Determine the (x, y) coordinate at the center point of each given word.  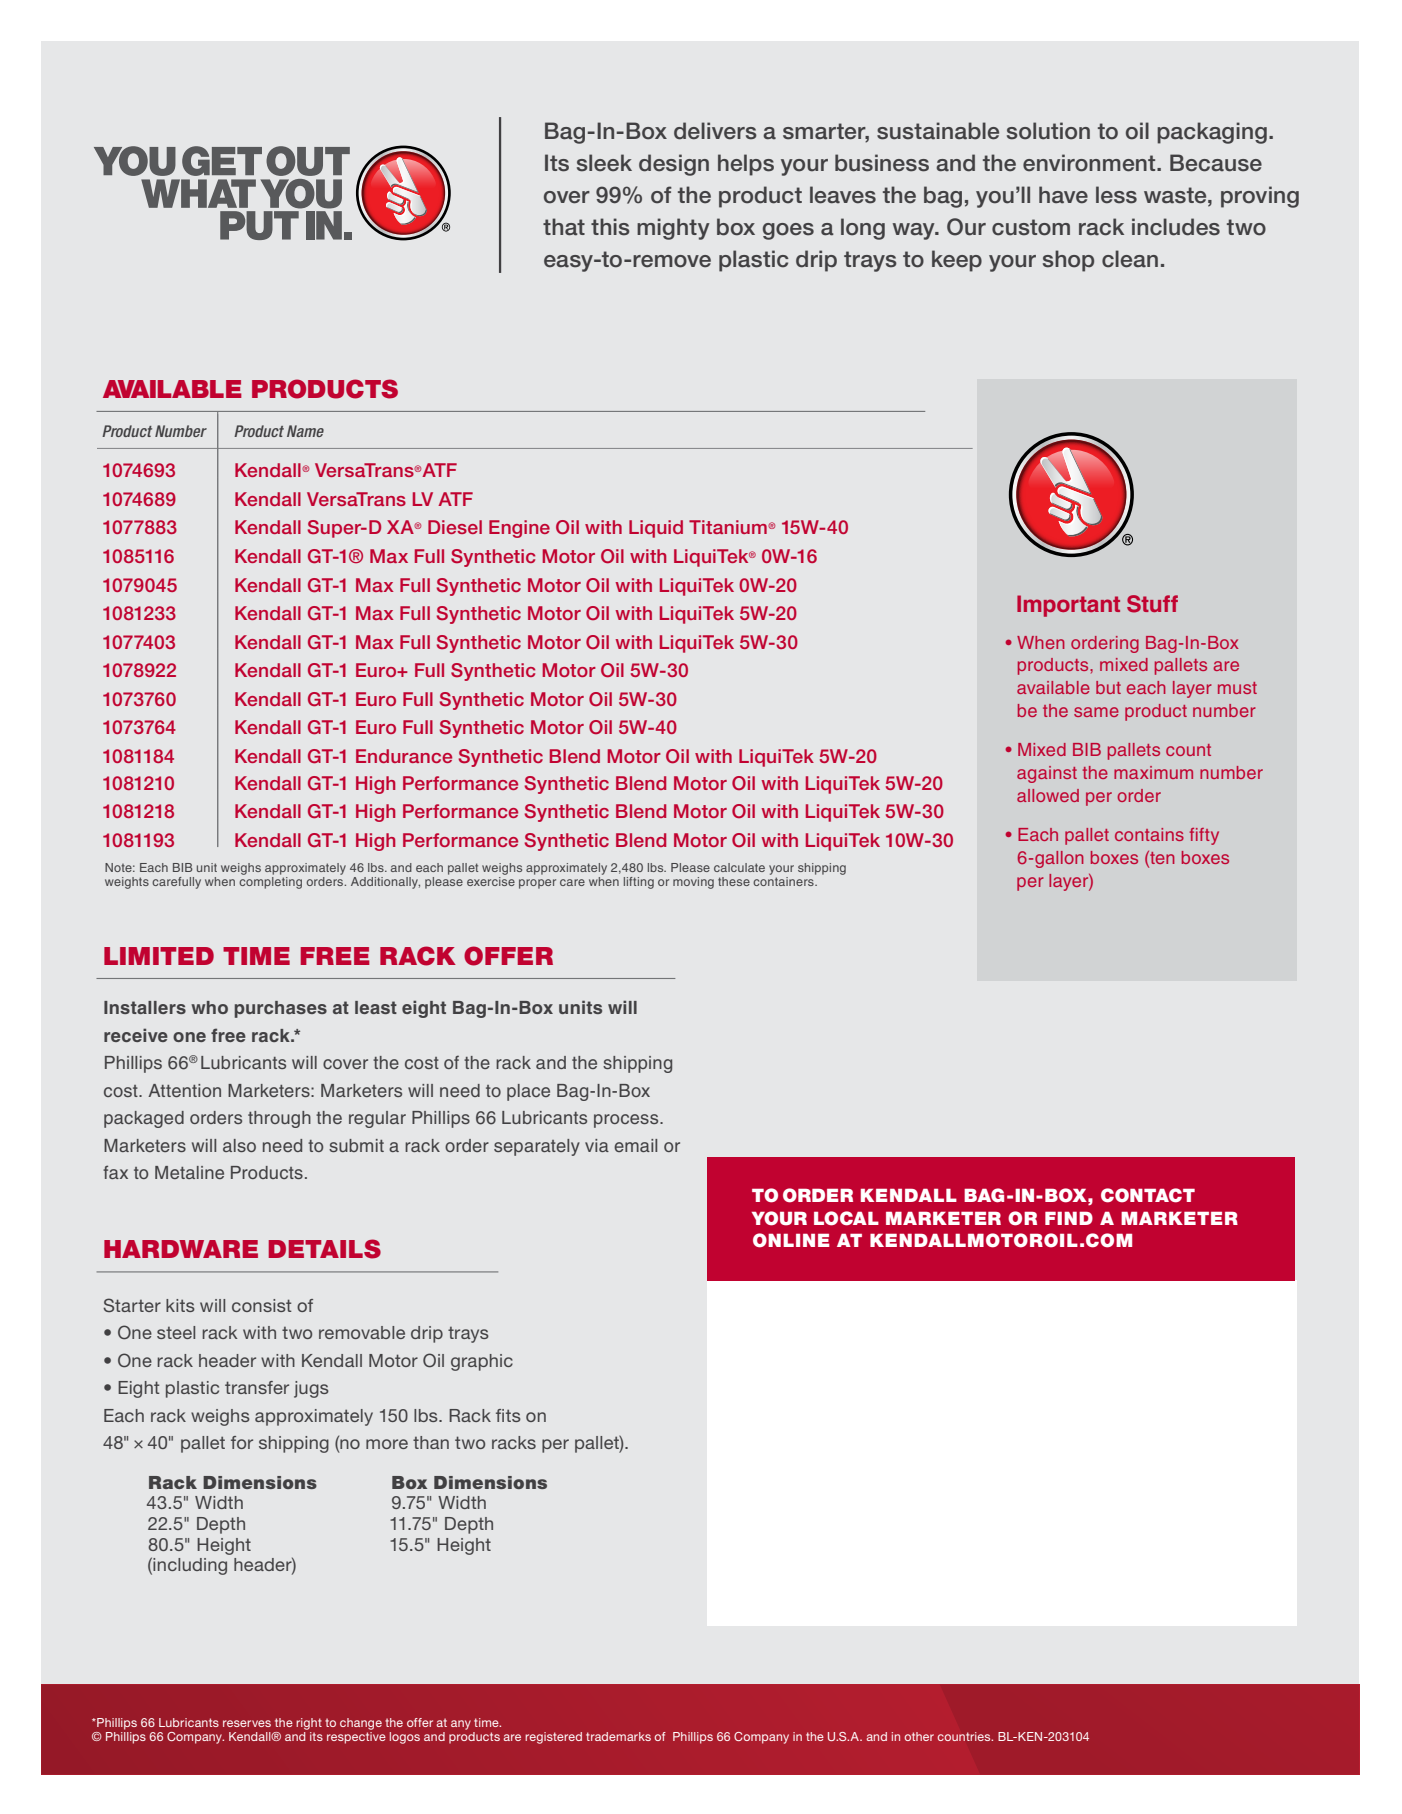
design (674, 165)
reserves (247, 1723)
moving (693, 883)
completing (270, 881)
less (1116, 195)
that (564, 227)
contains (1149, 834)
